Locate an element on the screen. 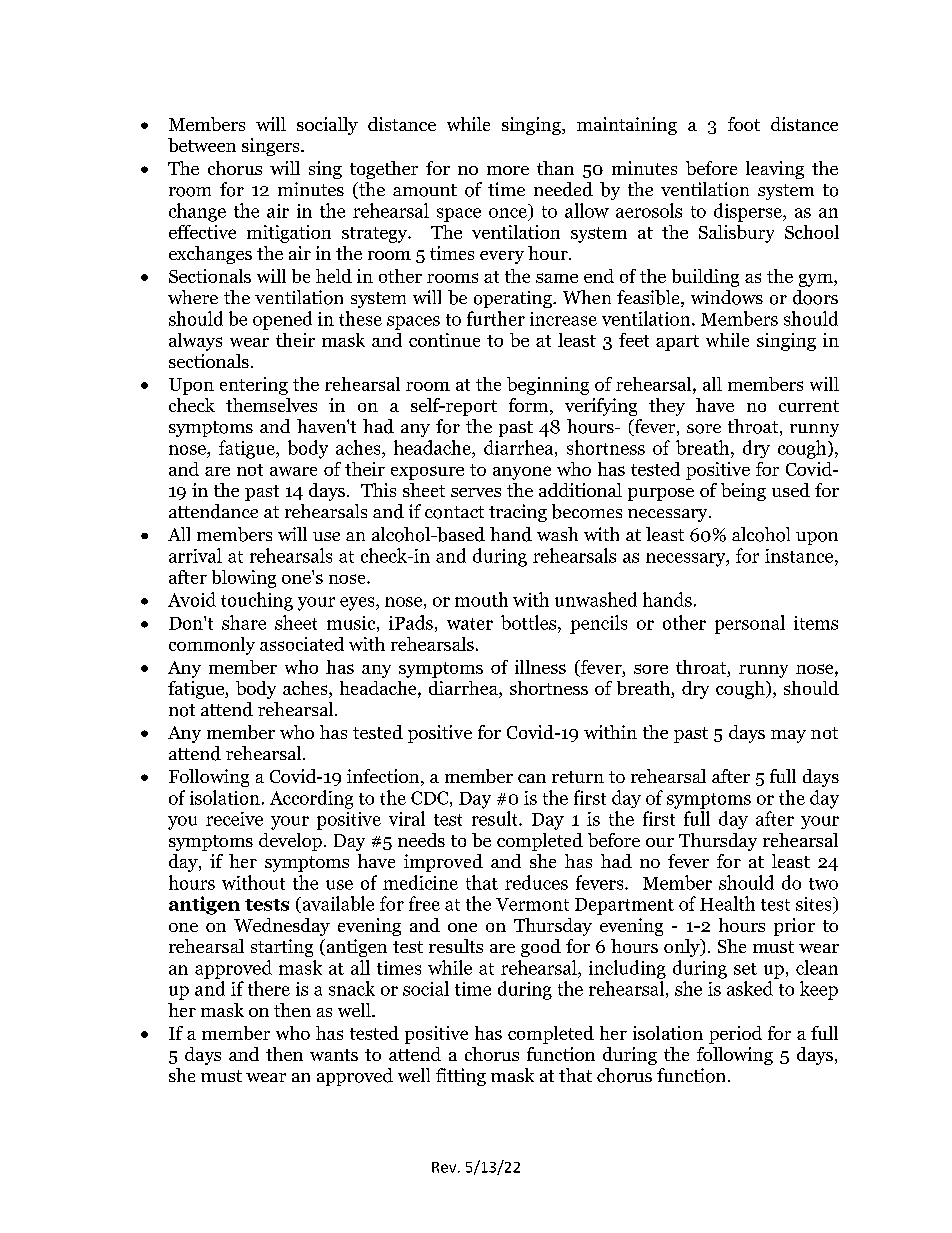 This screenshot has height=1233, width=952. form is located at coordinates (530, 406).
